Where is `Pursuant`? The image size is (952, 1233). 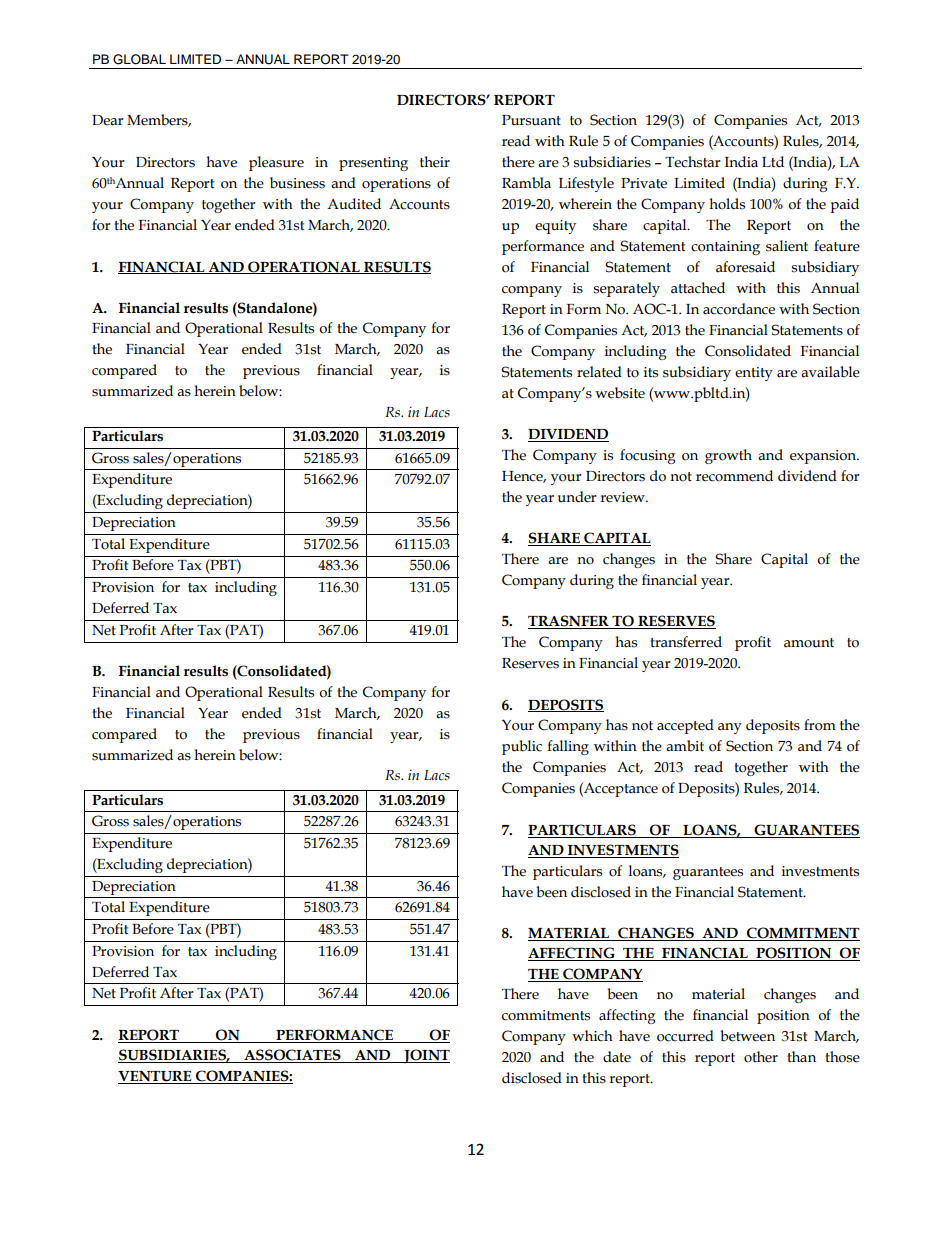 Pursuant is located at coordinates (531, 120).
